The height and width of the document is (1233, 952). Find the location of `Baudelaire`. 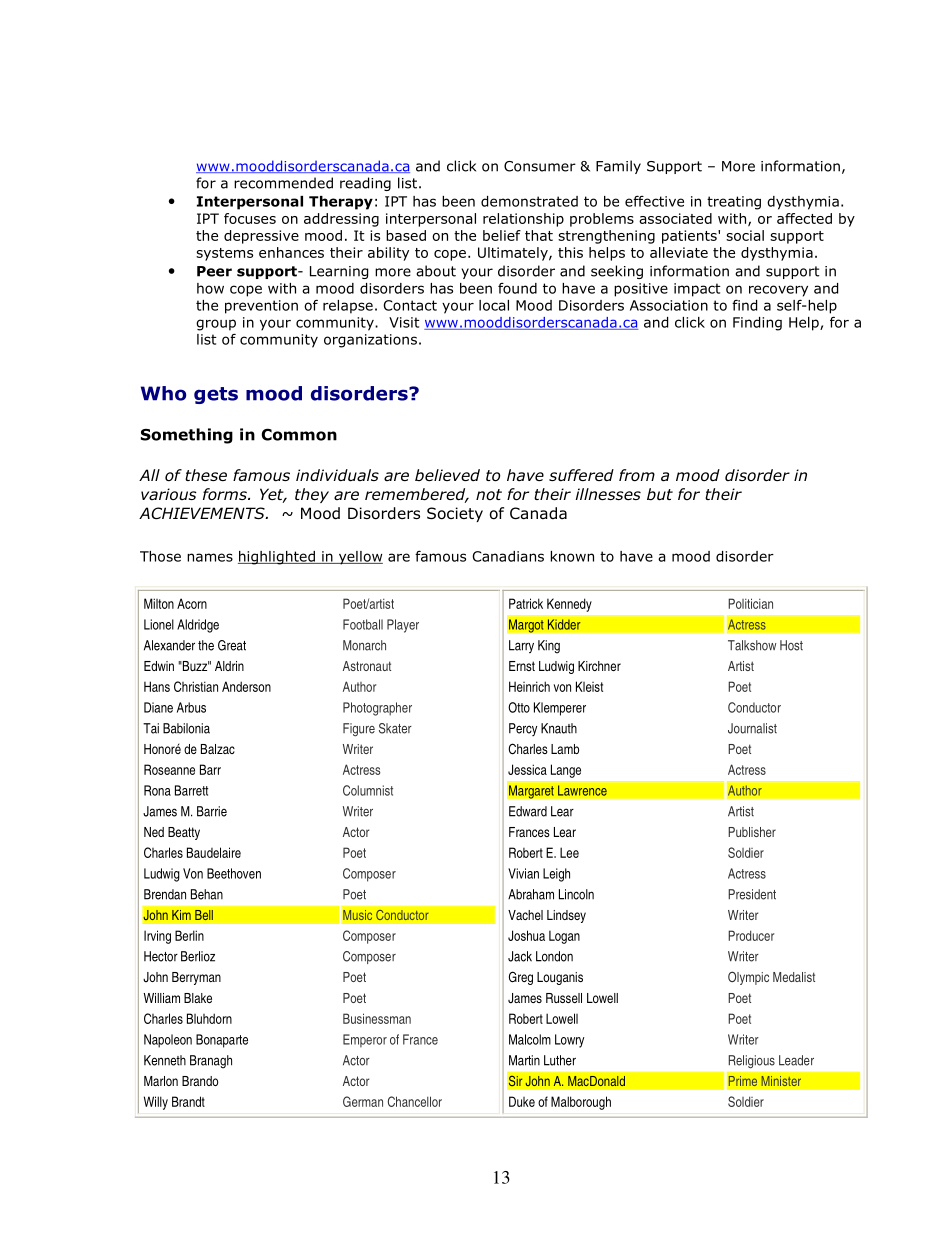

Baudelaire is located at coordinates (214, 852).
